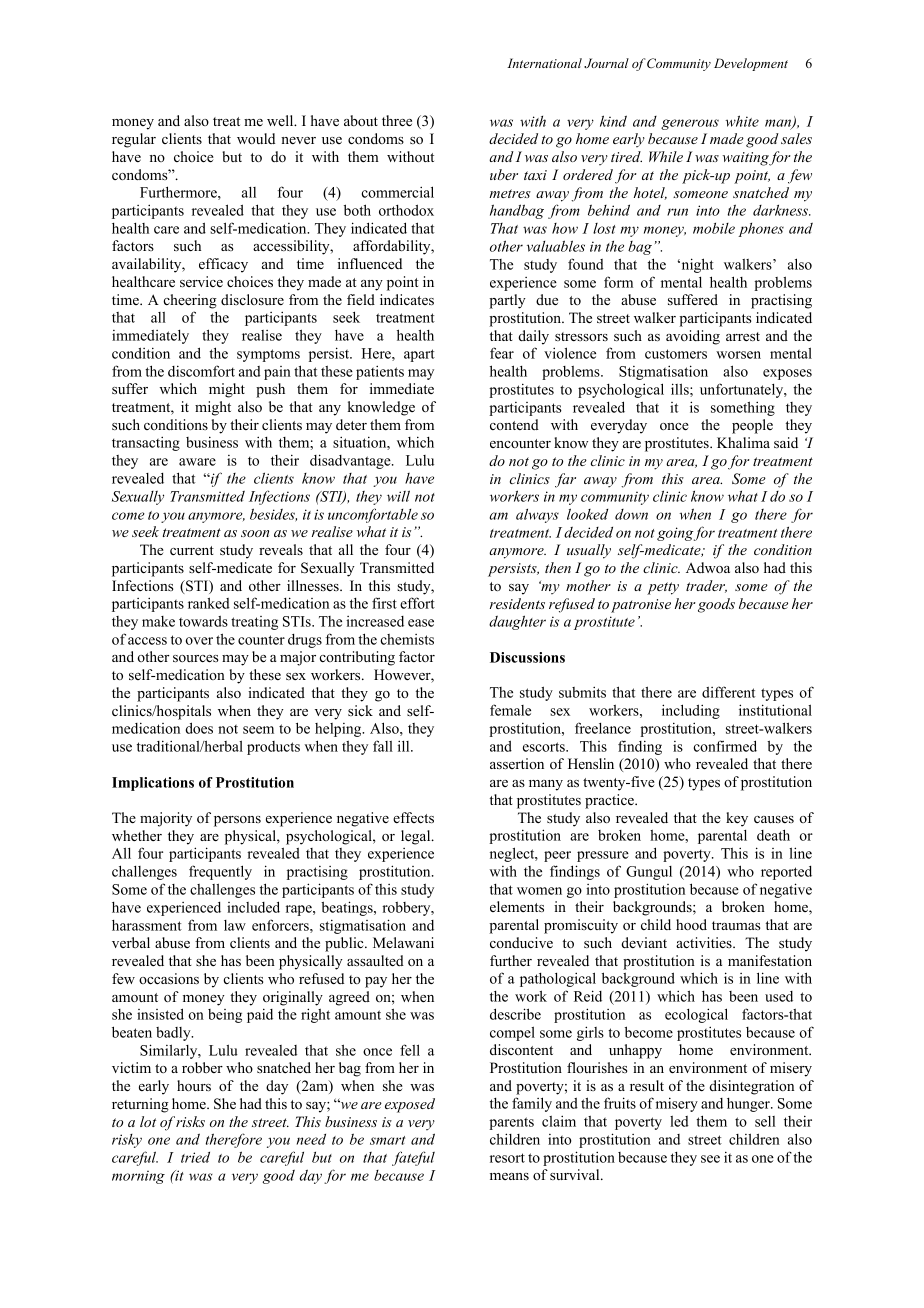 This document has width=924, height=1308. Describe the element at coordinates (742, 121) in the document. I see `white` at that location.
